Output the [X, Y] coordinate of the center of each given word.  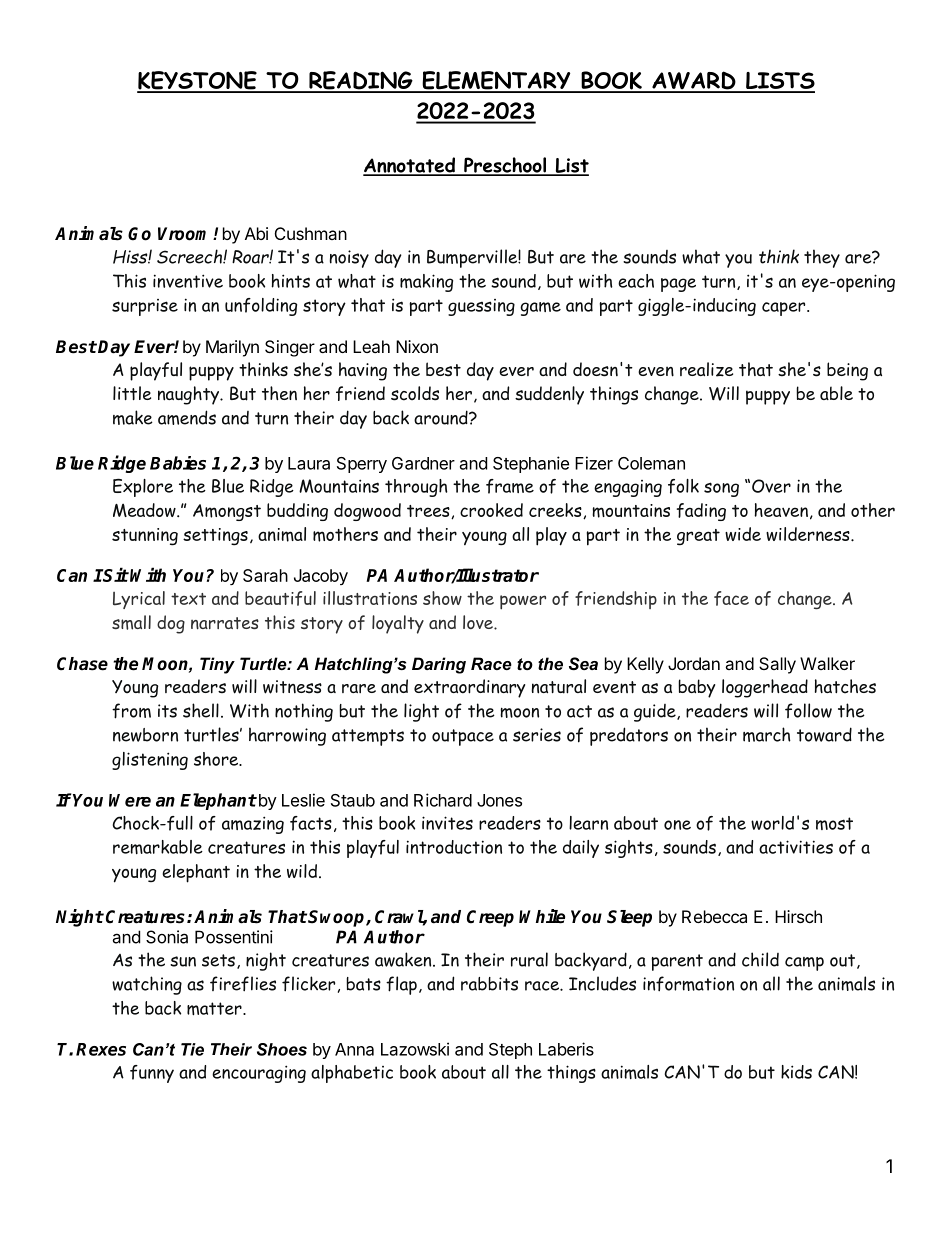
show [442, 598]
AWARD [694, 81]
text [188, 599]
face [731, 598]
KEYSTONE [198, 81]
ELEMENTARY [496, 81]
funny [152, 1074]
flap [401, 985]
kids [796, 1072]
